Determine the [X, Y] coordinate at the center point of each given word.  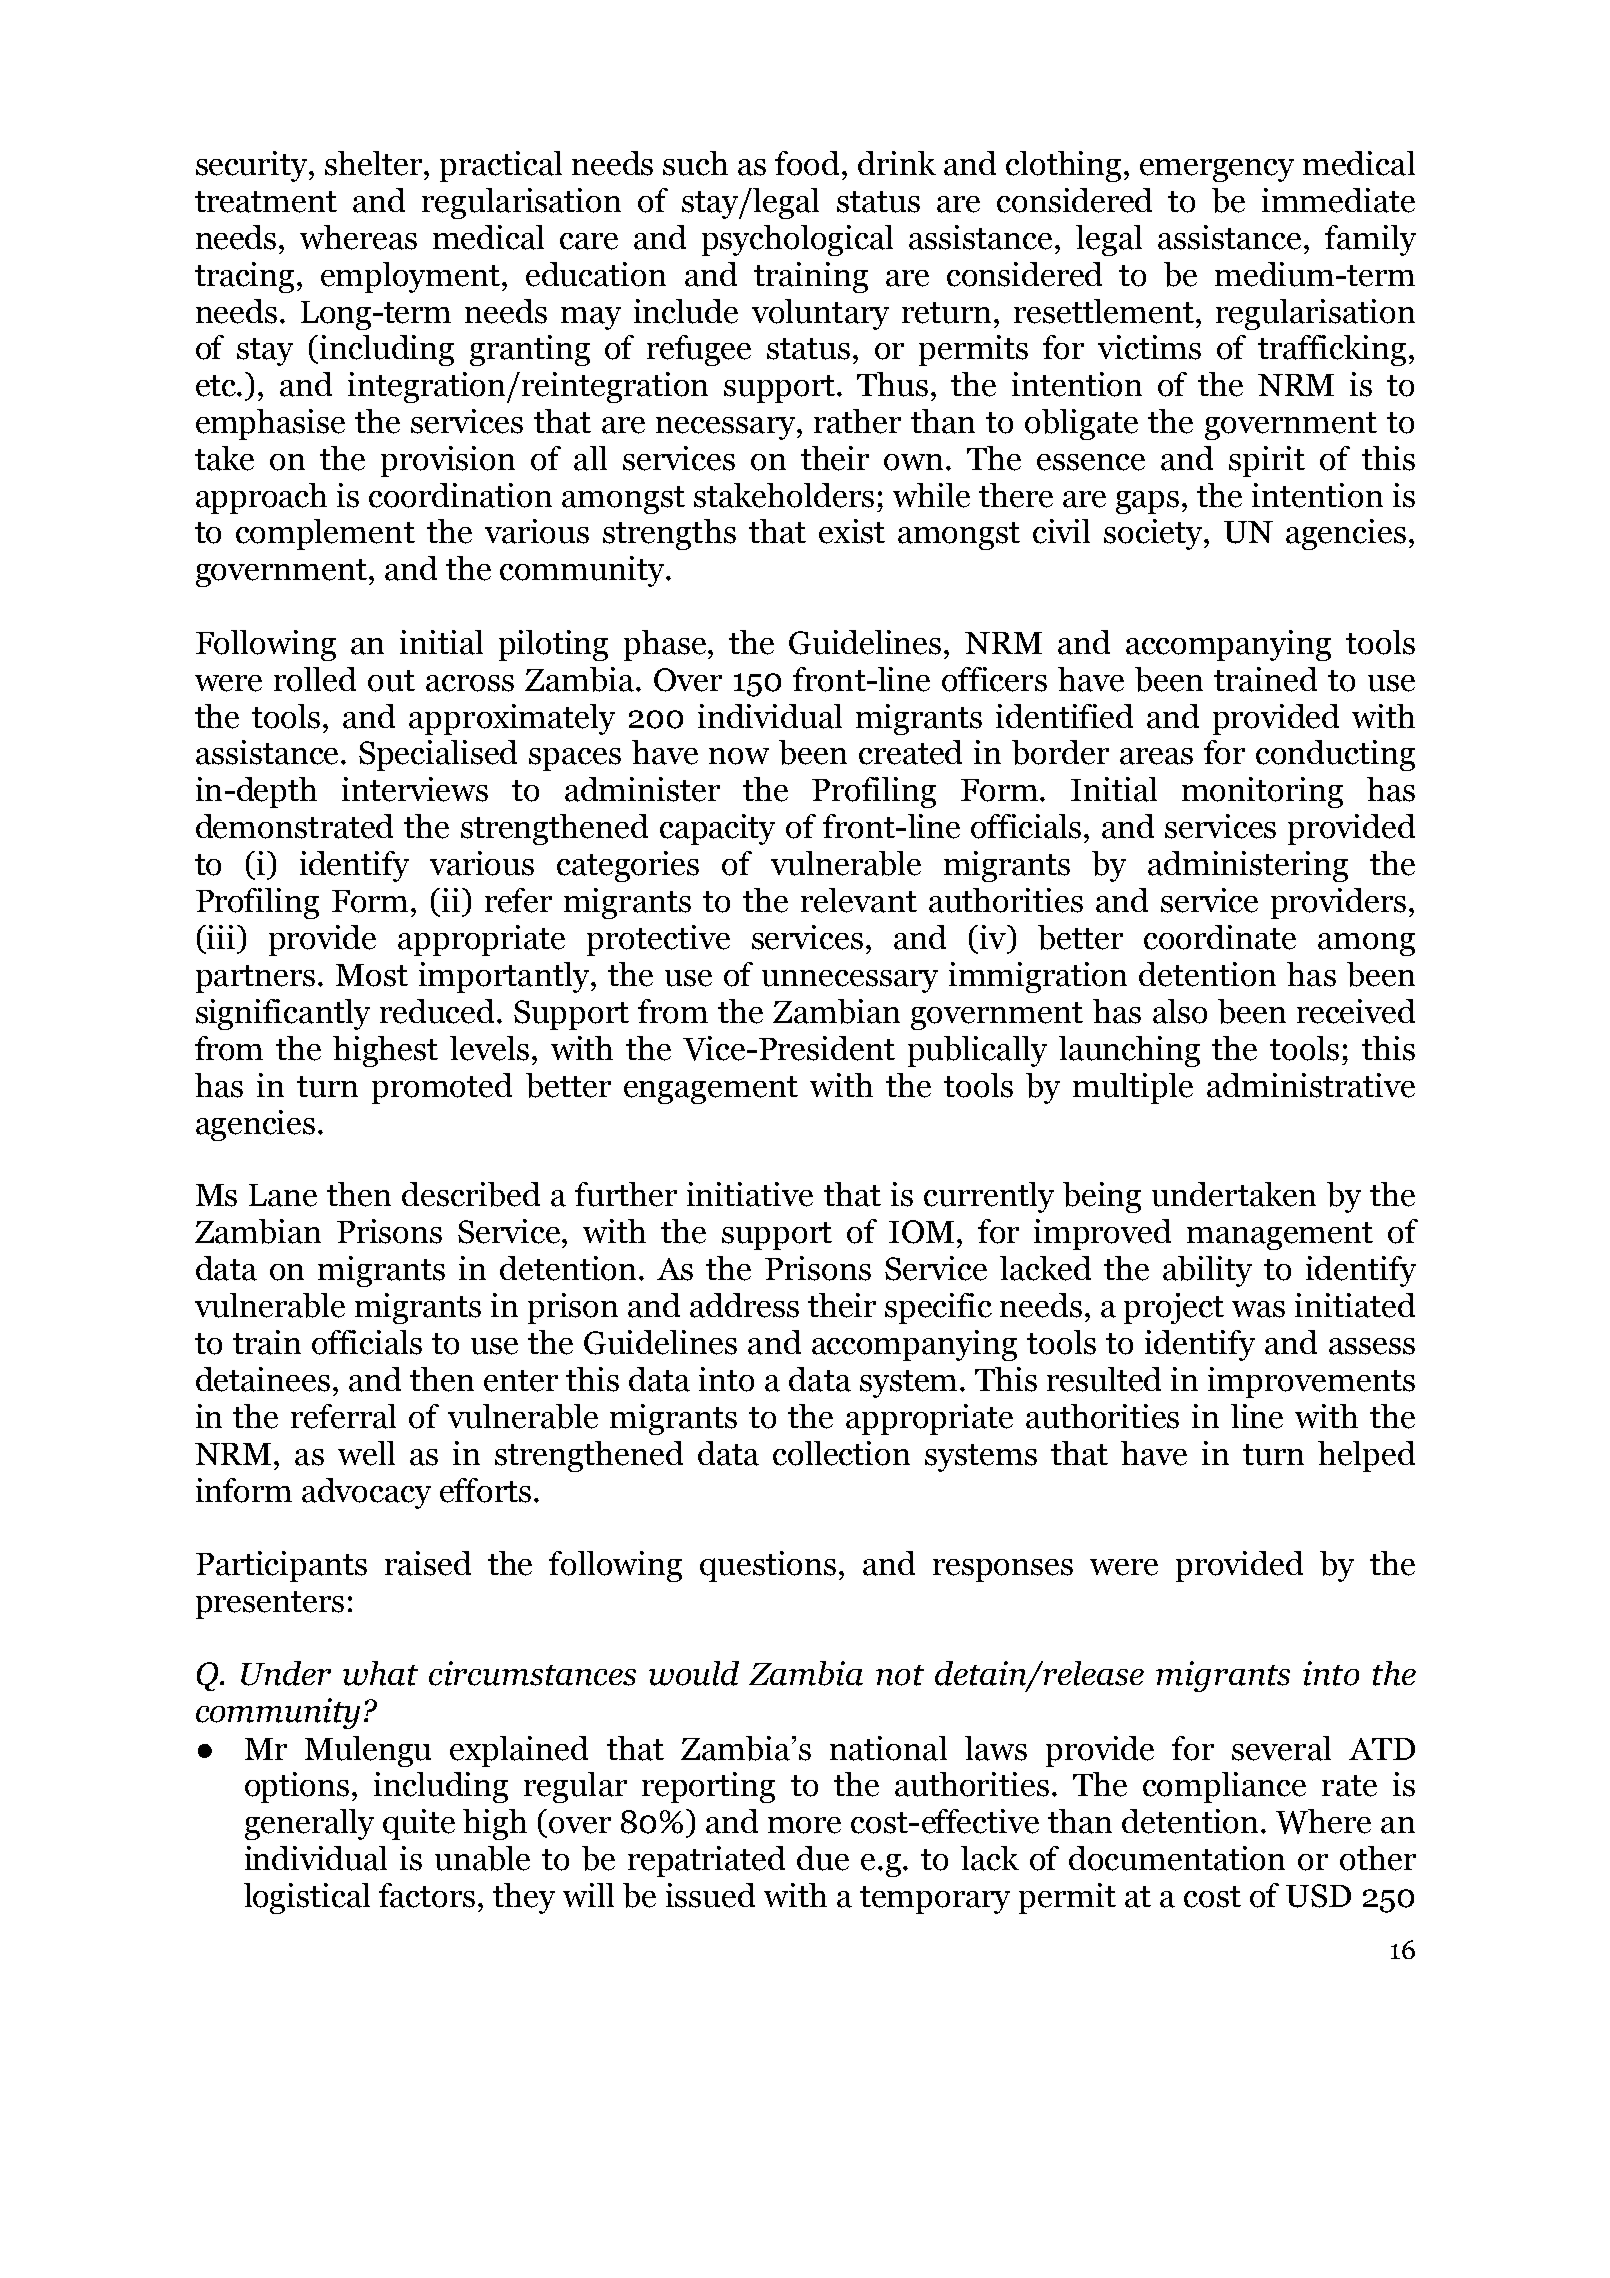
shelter [375, 163]
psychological [797, 240]
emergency [1217, 170]
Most [372, 975]
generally [309, 1824]
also [1180, 1011]
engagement [711, 1090]
